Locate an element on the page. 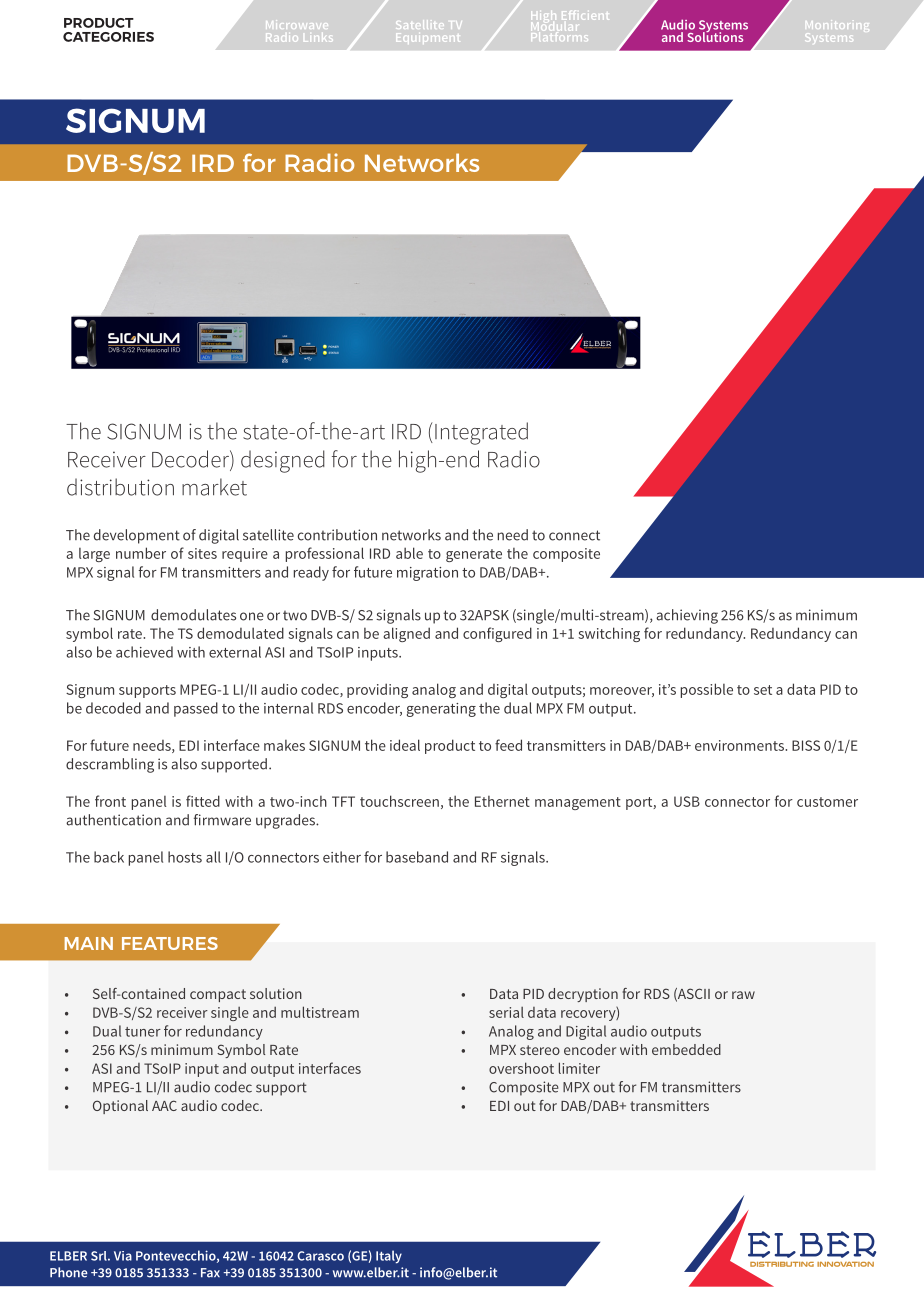 This image has width=924, height=1308. Via is located at coordinates (123, 1256).
